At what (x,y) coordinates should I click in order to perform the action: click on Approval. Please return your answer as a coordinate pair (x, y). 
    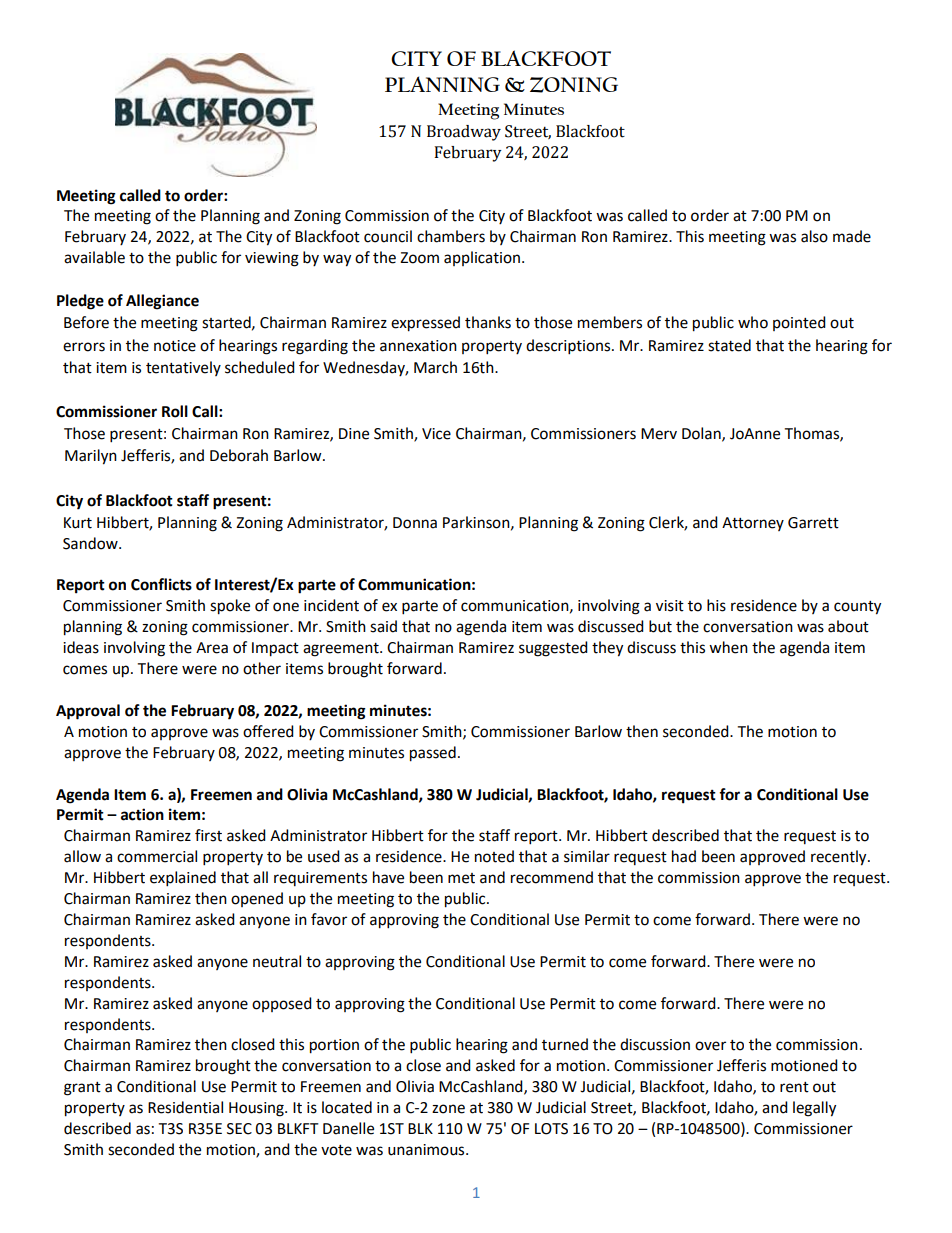
    Looking at the image, I should click on (88, 712).
